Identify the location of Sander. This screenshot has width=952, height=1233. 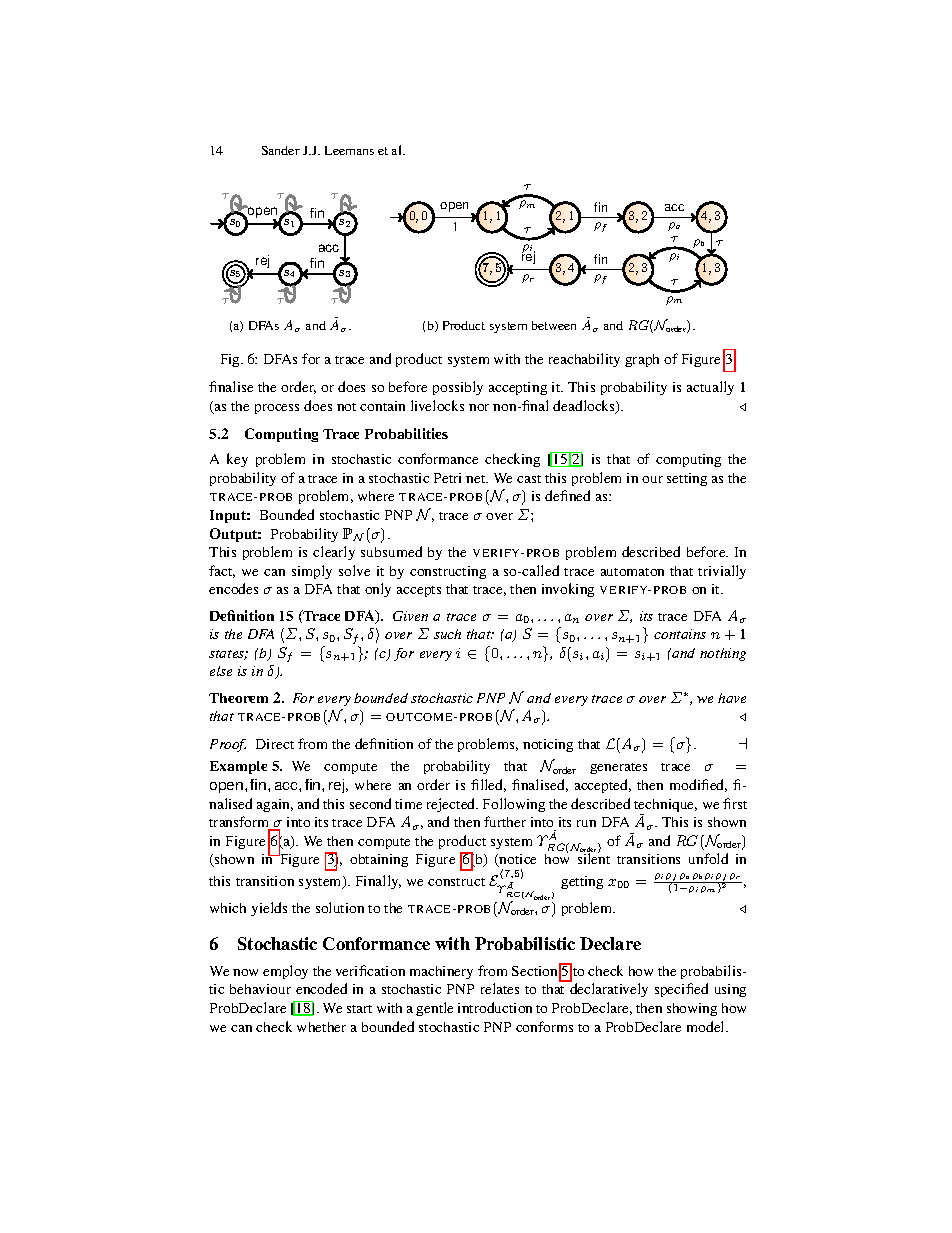
(281, 150).
